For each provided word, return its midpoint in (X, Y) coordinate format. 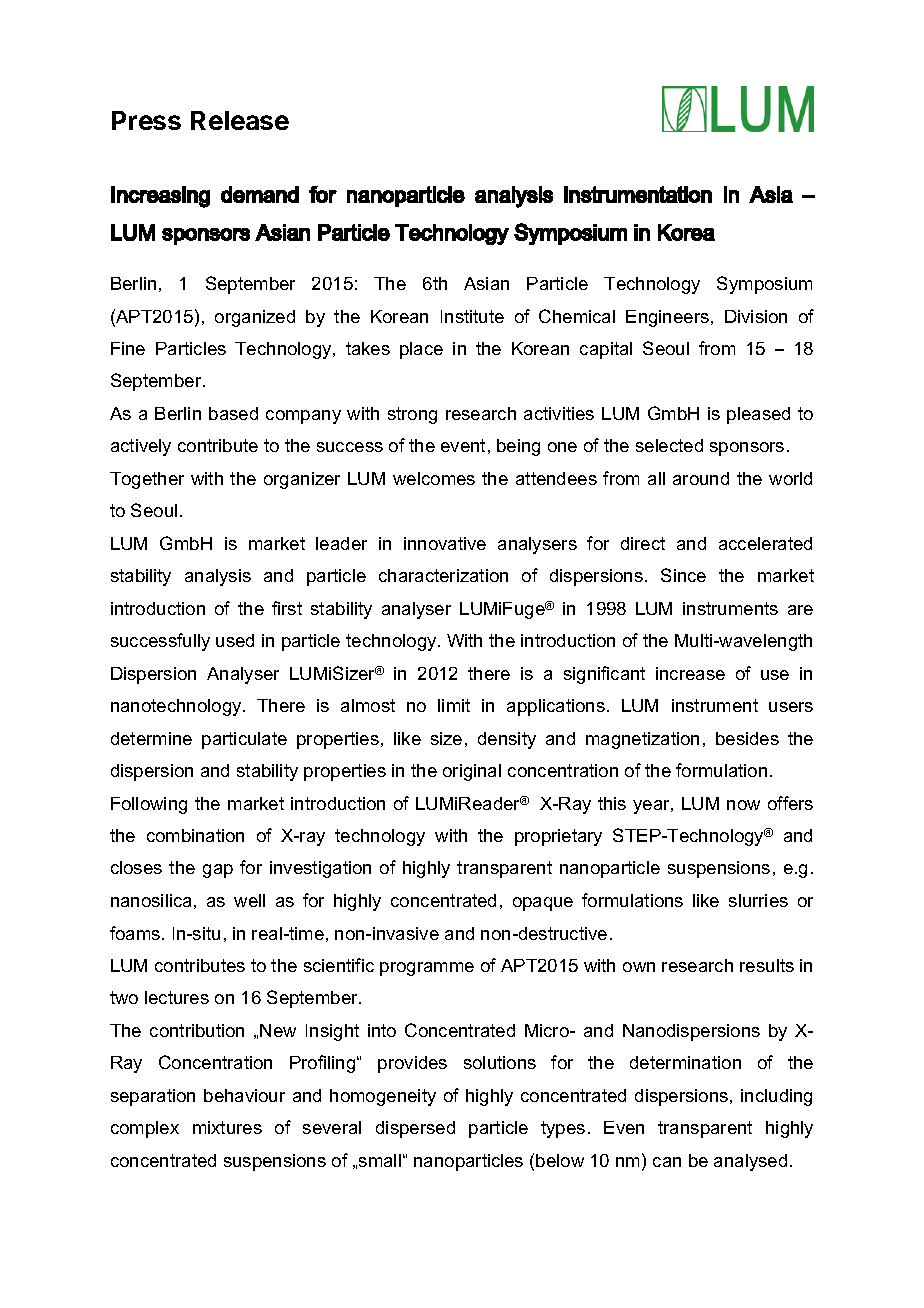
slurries (758, 900)
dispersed (415, 1129)
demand (260, 194)
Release (240, 120)
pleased (758, 415)
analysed (750, 1162)
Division (756, 316)
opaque (543, 904)
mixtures (227, 1127)
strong (412, 415)
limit (454, 705)
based (233, 413)
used (235, 640)
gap (218, 871)
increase (690, 673)
